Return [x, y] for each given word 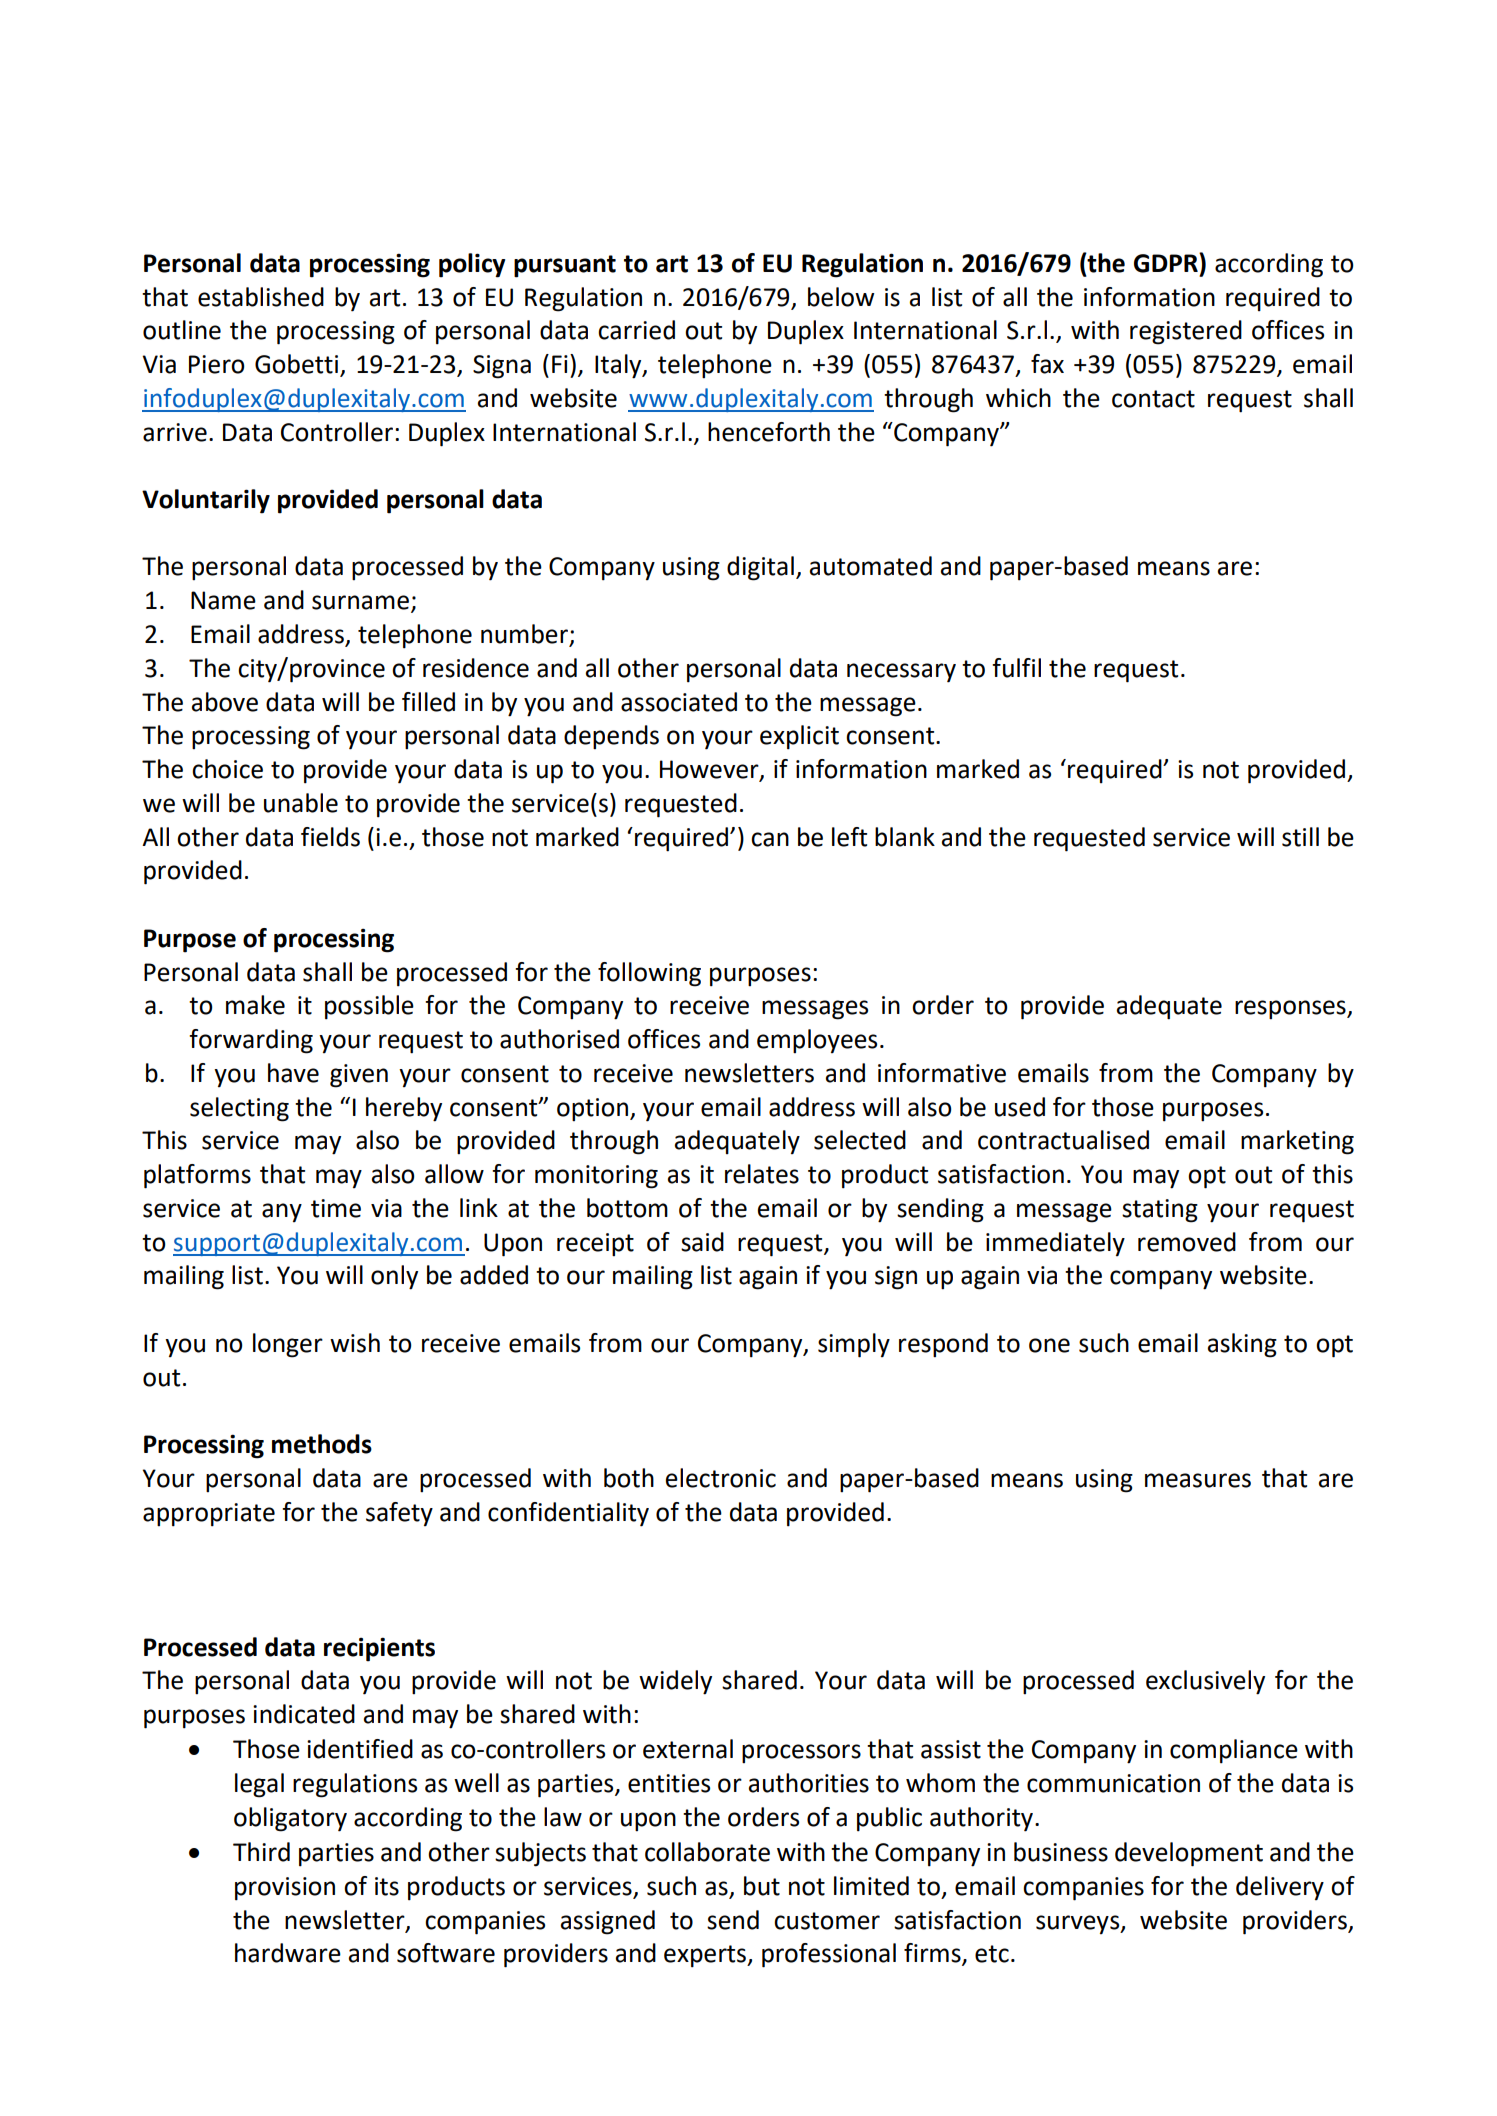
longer [288, 1345]
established [261, 297]
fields [330, 837]
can [770, 839]
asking [1242, 1345]
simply [854, 1345]
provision [285, 1889]
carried [636, 330]
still [1300, 837]
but [762, 1886]
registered [1186, 332]
